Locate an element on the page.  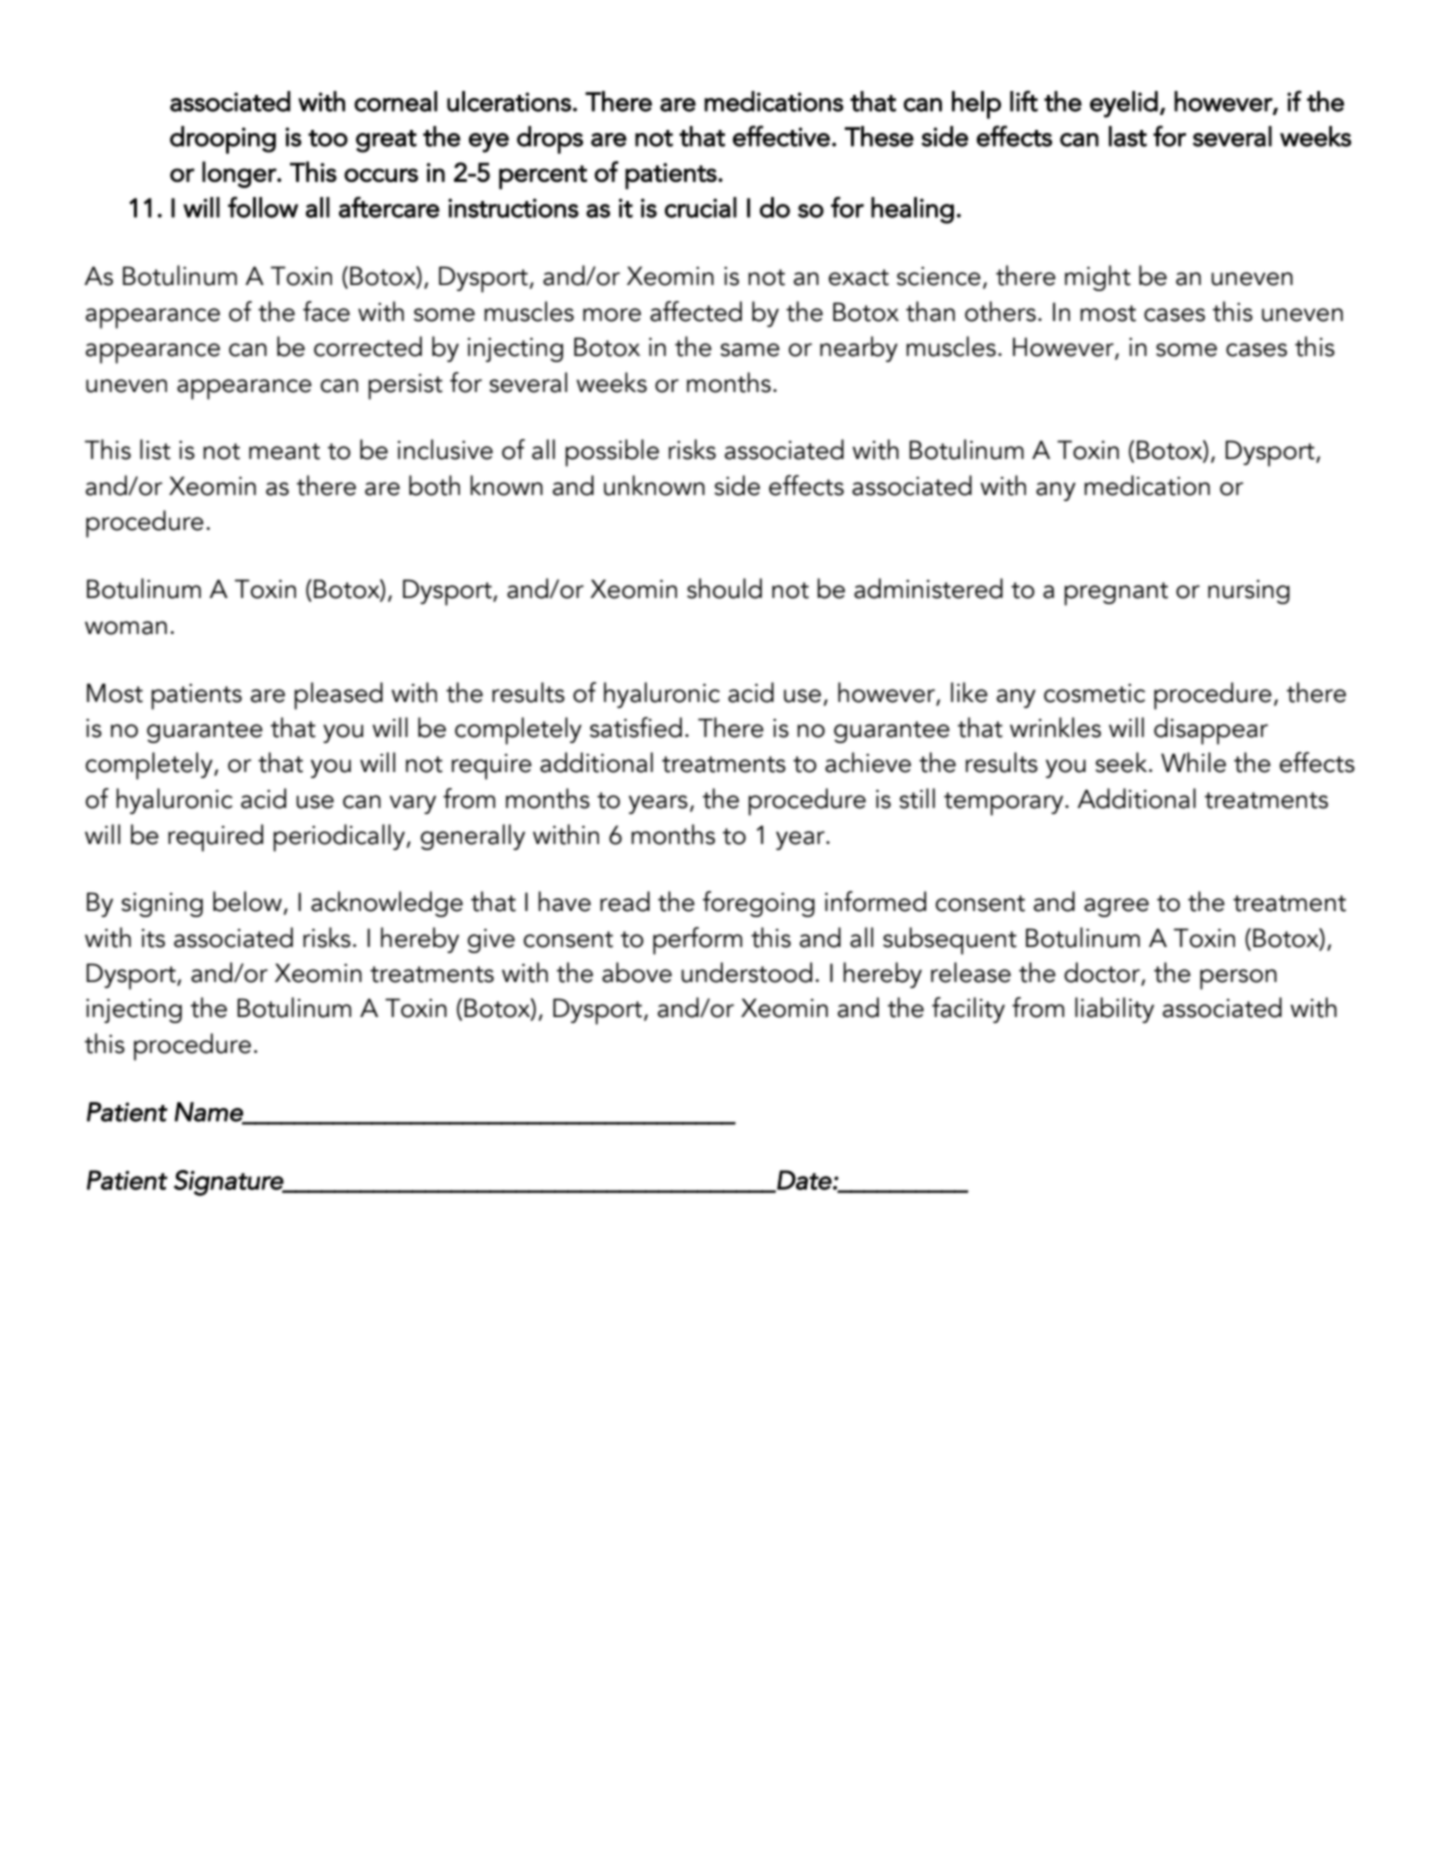
last is located at coordinates (1128, 136).
